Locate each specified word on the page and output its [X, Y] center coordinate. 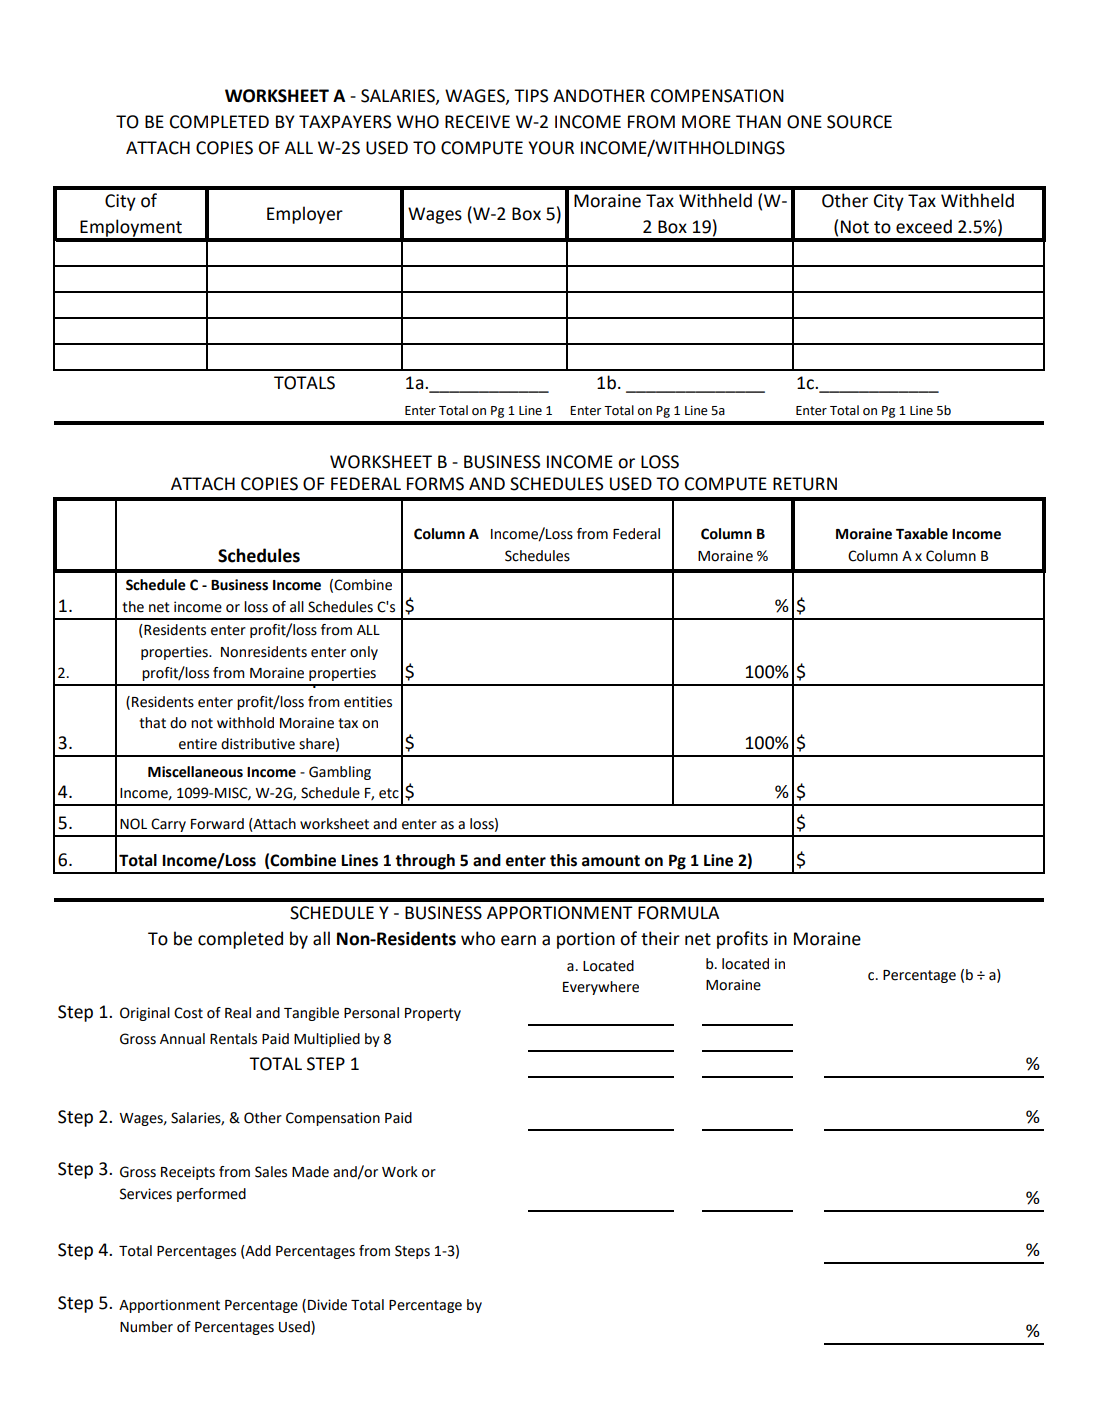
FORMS [435, 484]
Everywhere [601, 988]
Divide [327, 1305]
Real [238, 1013]
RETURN [805, 484]
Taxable [922, 534]
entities [368, 702]
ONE [804, 122]
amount [611, 861]
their [660, 938]
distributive [258, 744]
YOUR [551, 148]
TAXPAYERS [345, 122]
